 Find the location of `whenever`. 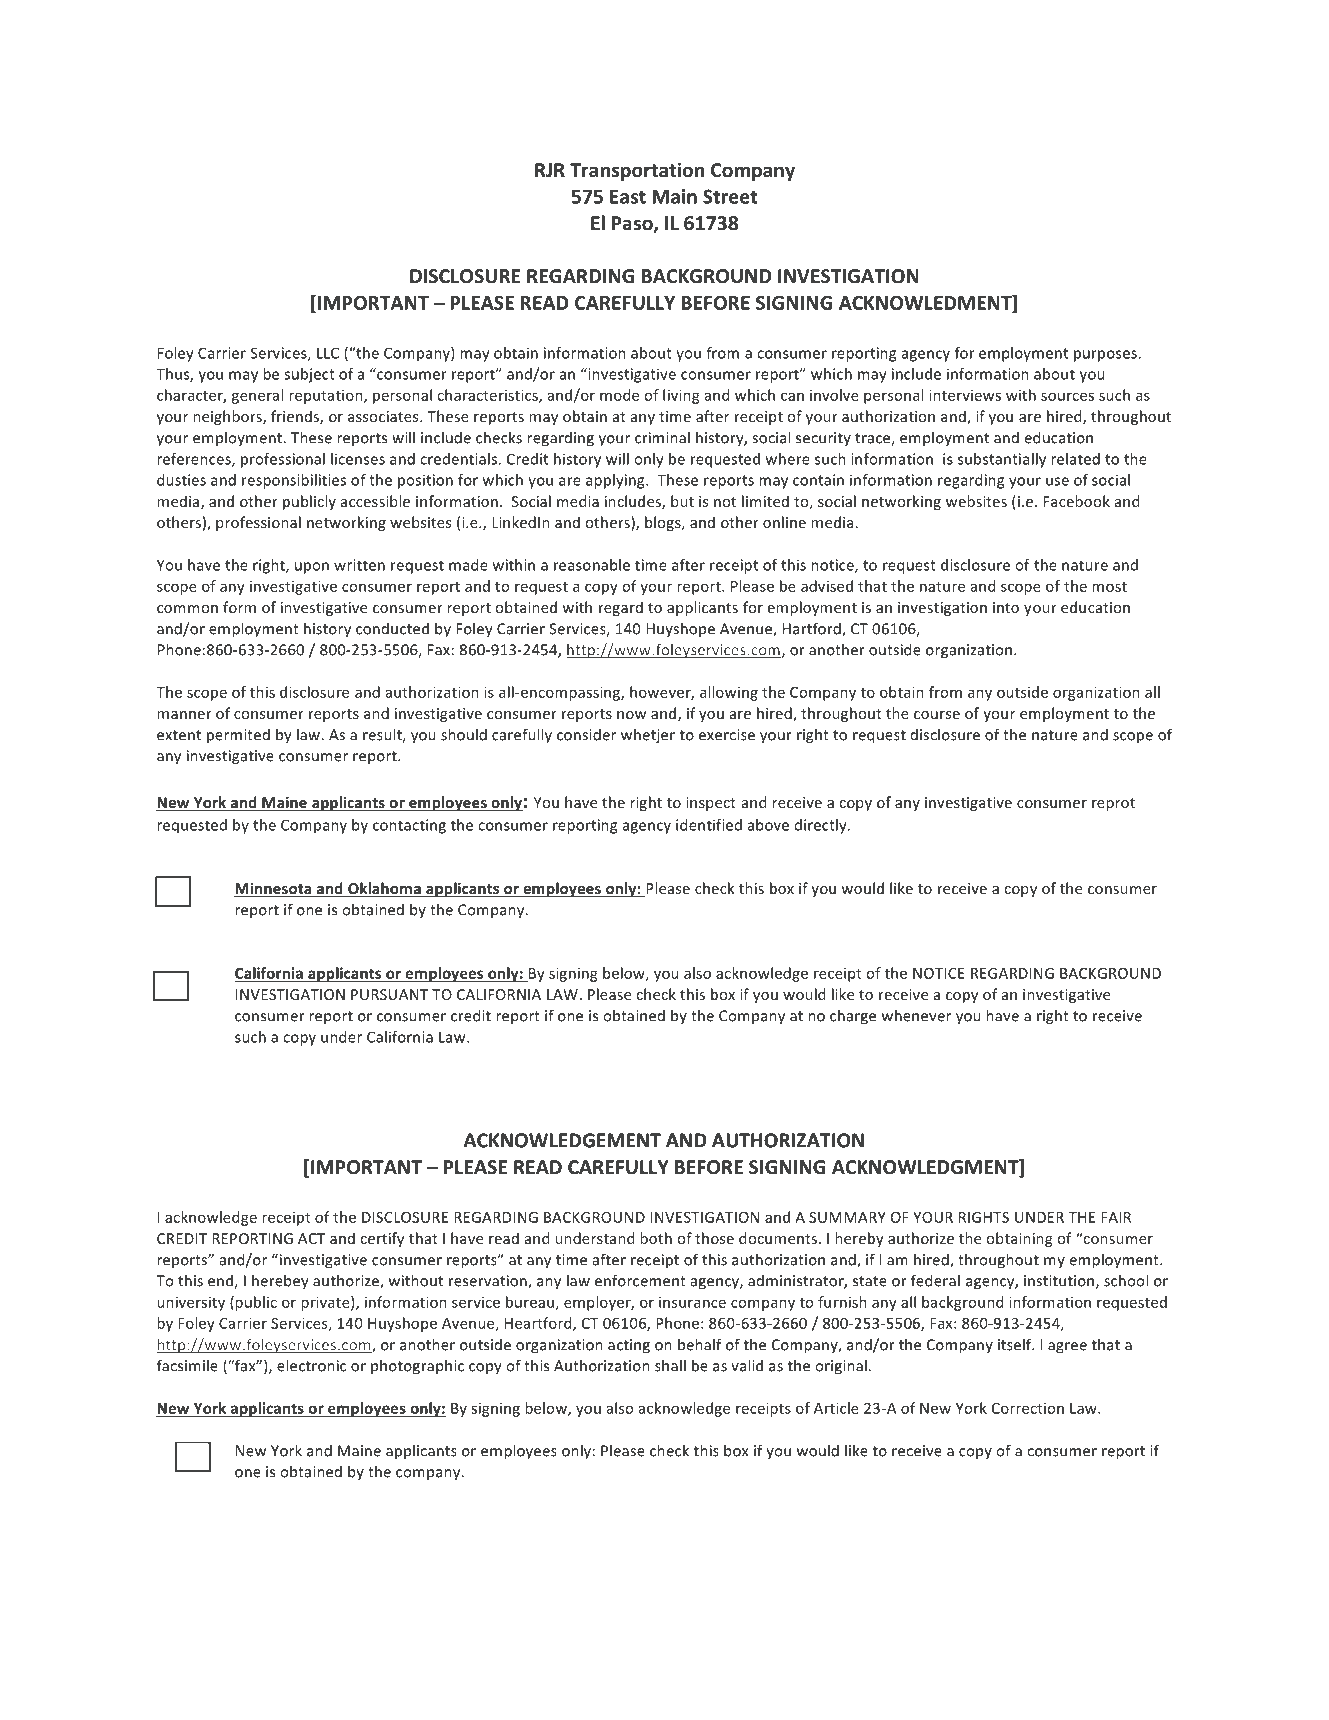

whenever is located at coordinates (916, 1015).
